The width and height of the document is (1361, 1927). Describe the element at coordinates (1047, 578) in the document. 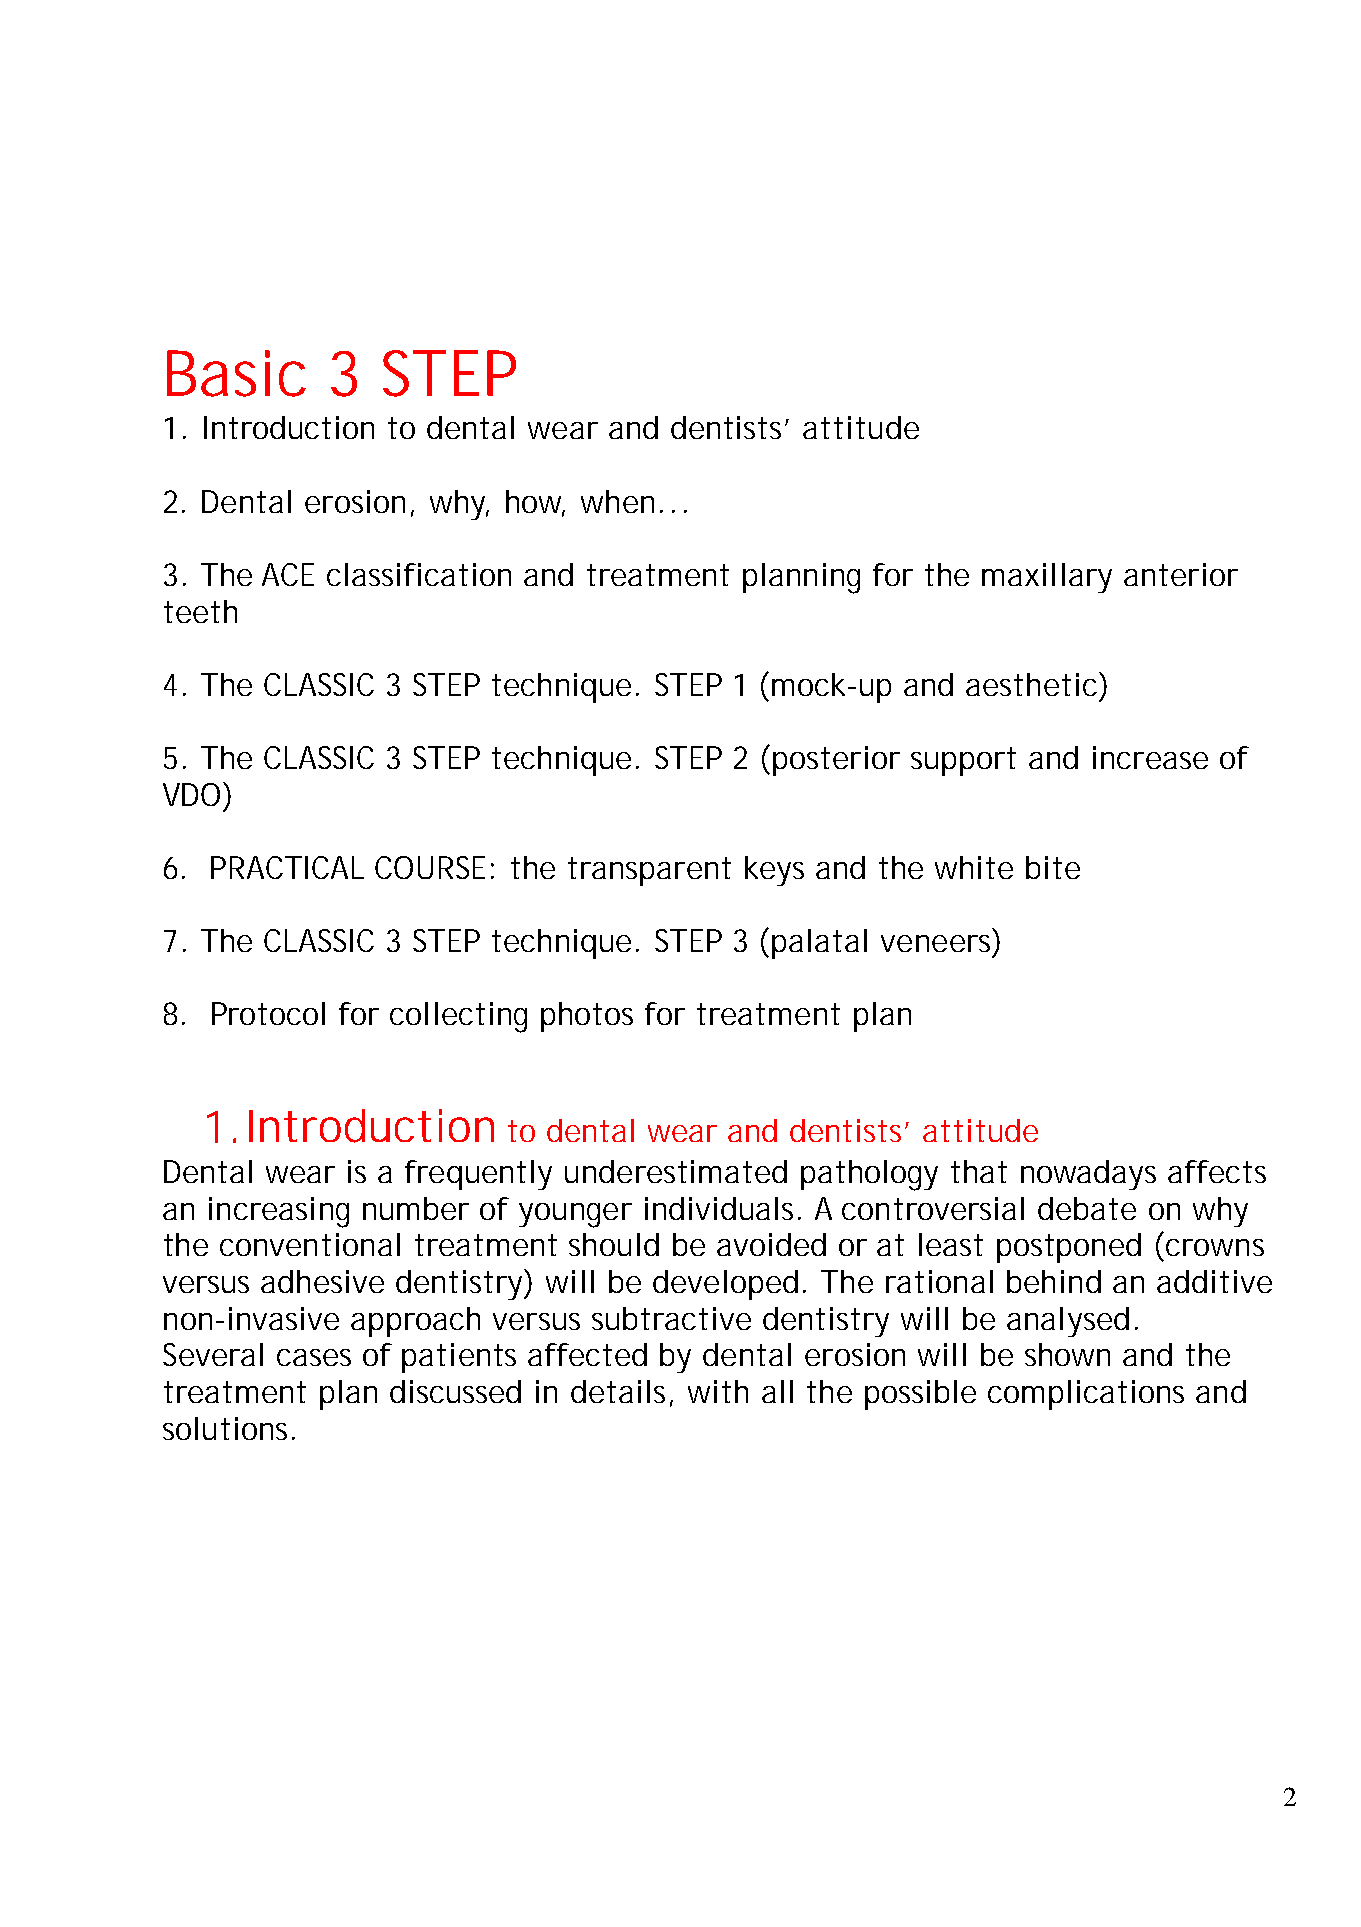

I see `maxillary` at that location.
